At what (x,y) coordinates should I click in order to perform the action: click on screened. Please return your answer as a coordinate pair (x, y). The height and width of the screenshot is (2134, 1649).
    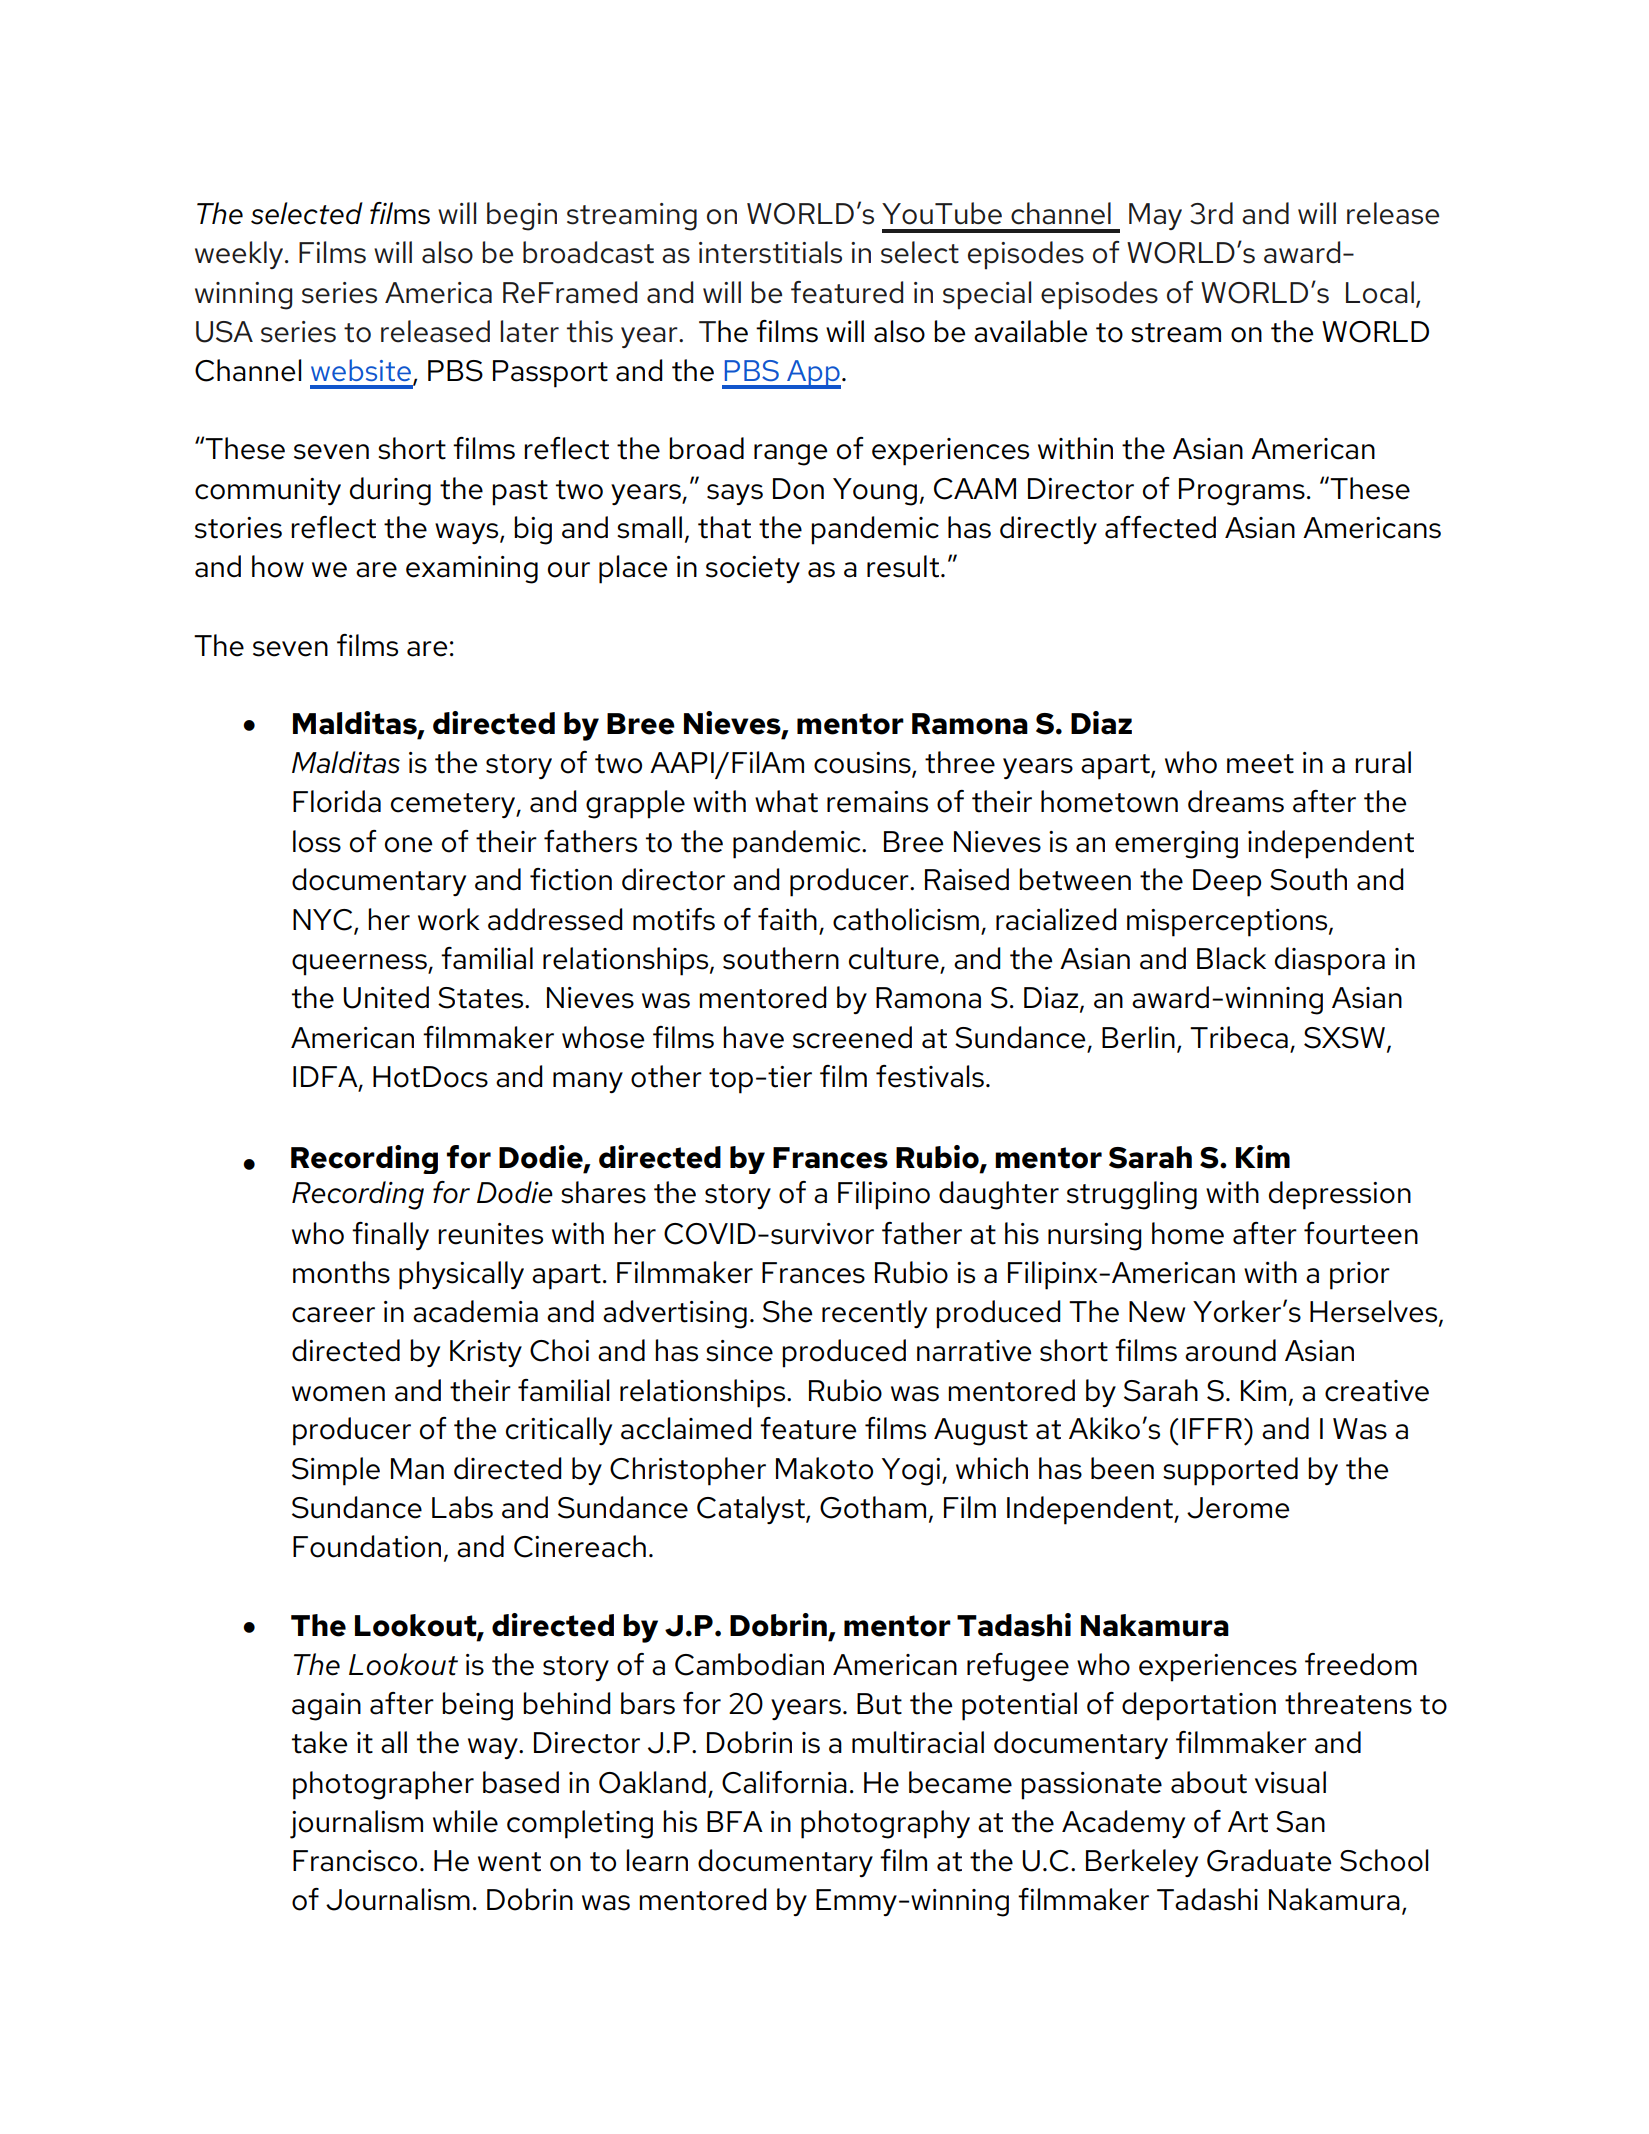
    Looking at the image, I should click on (852, 1037).
